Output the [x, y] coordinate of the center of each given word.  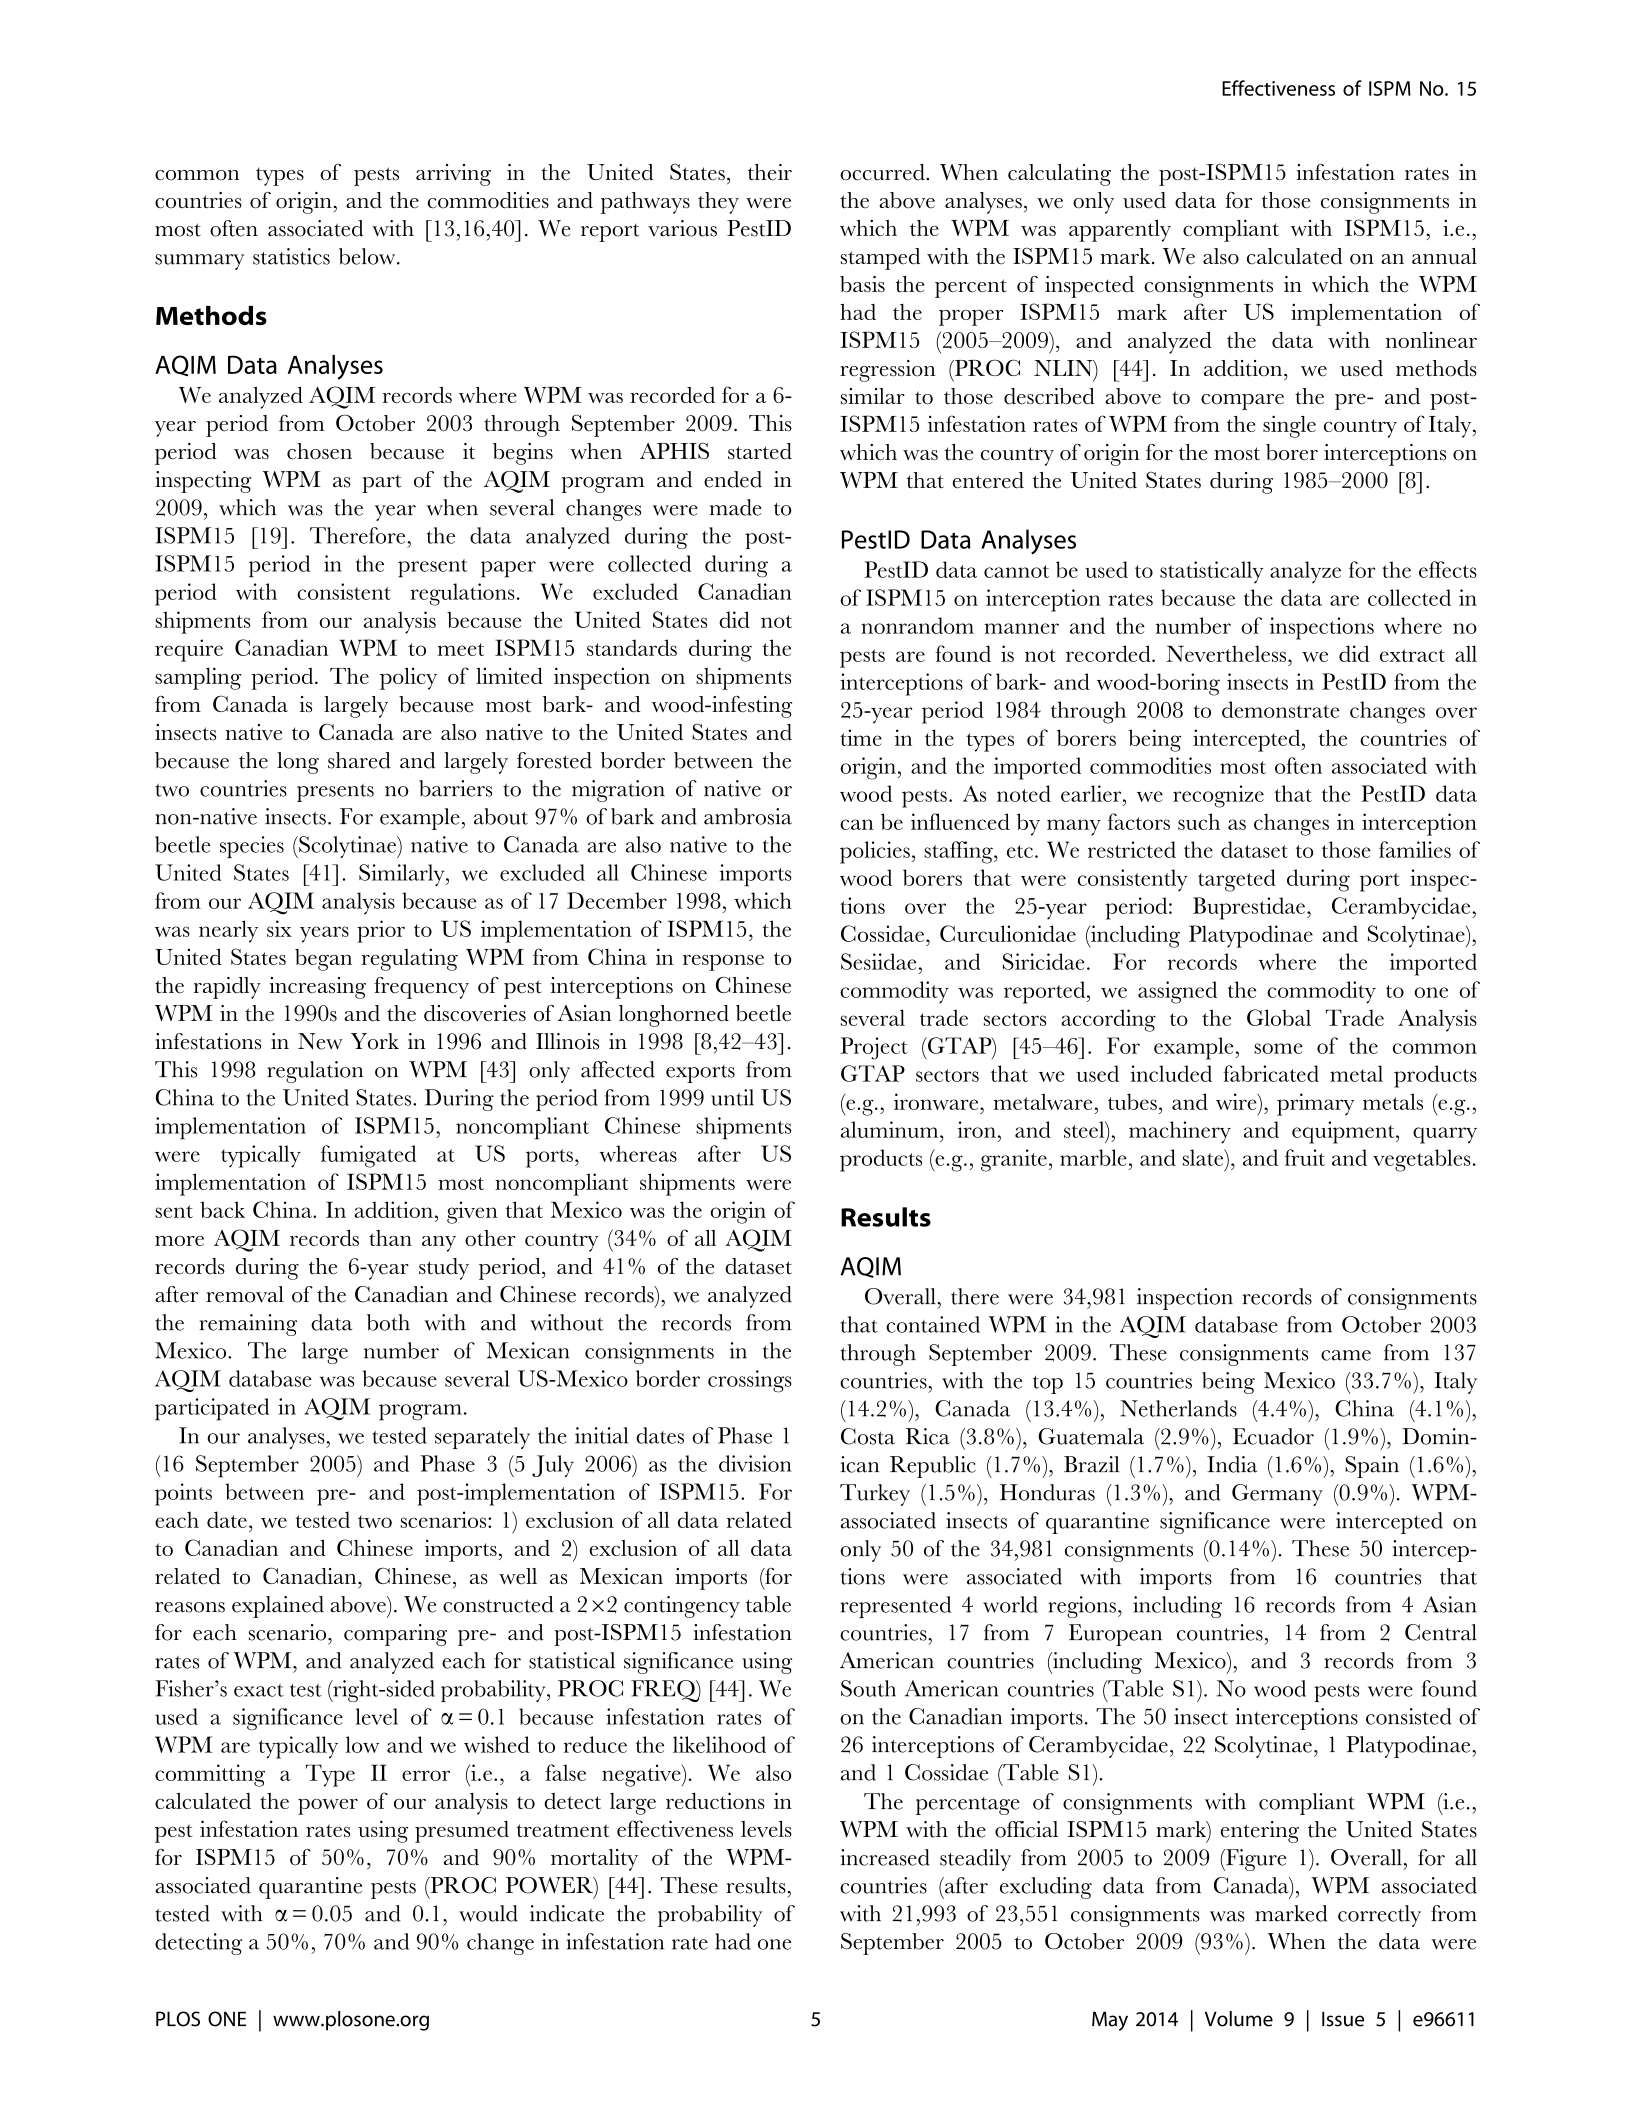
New [320, 1041]
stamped [880, 259]
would [488, 1913]
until [732, 1097]
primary [1316, 1104]
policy [408, 679]
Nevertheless [1227, 653]
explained [278, 1607]
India [1232, 1464]
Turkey [875, 1495]
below [368, 256]
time [861, 737]
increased [885, 1857]
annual [1444, 256]
